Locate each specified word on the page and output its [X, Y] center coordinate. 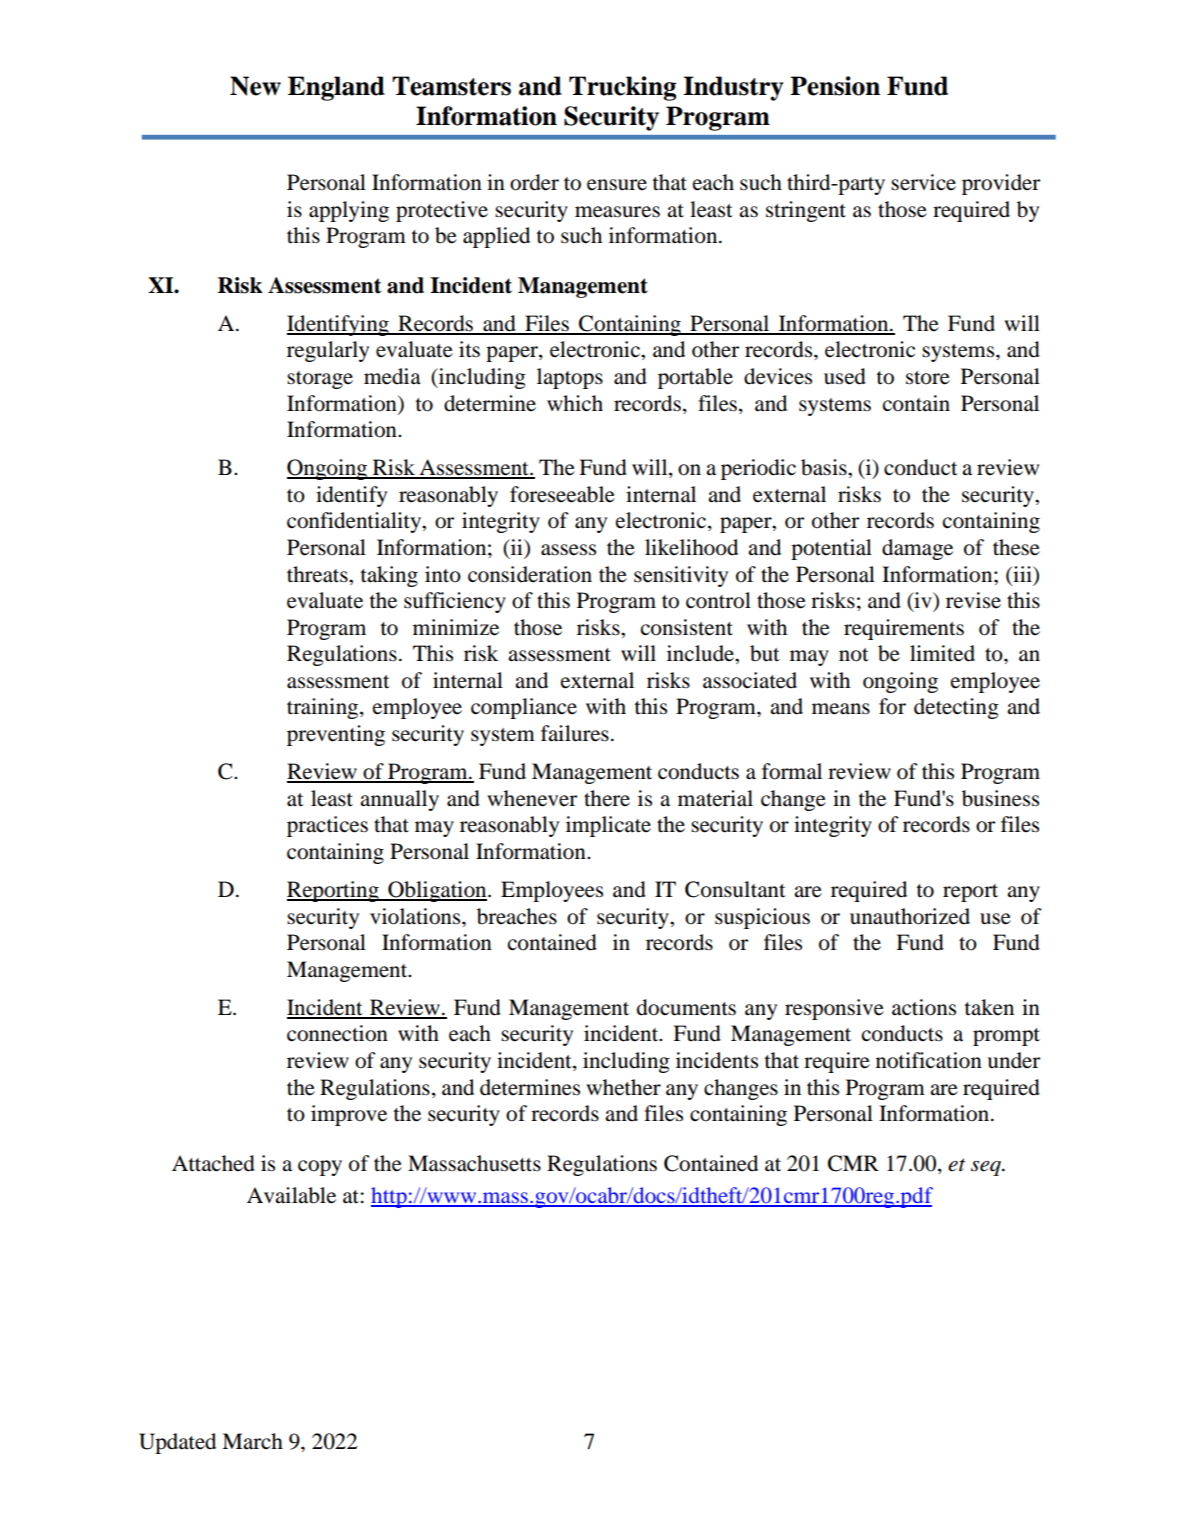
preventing [336, 735]
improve [349, 1115]
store [928, 378]
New [255, 86]
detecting [956, 708]
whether [623, 1087]
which [575, 403]
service [923, 182]
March [252, 1441]
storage [320, 380]
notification [929, 1060]
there [607, 798]
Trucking [622, 88]
